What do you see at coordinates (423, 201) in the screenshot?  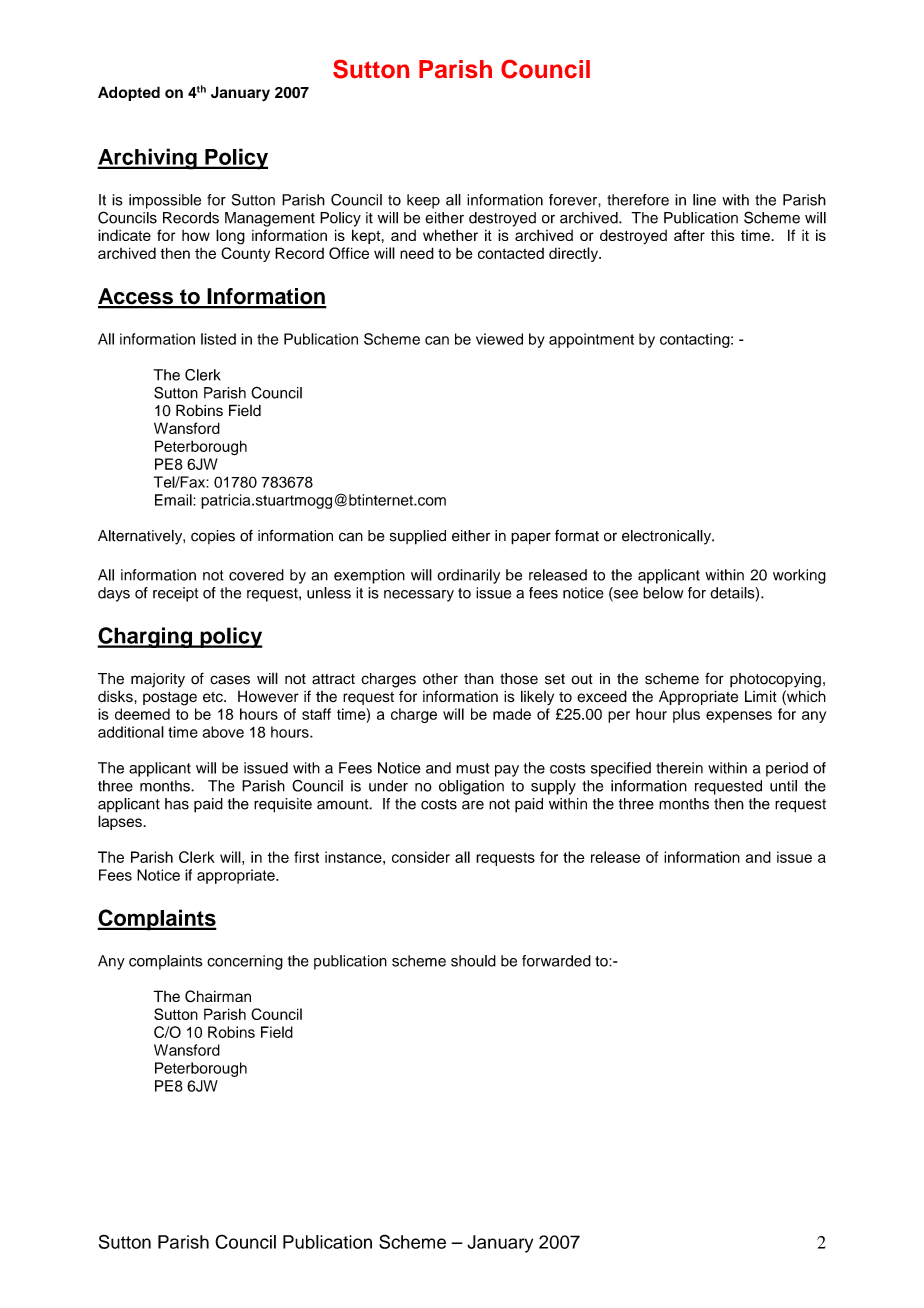 I see `keep` at bounding box center [423, 201].
